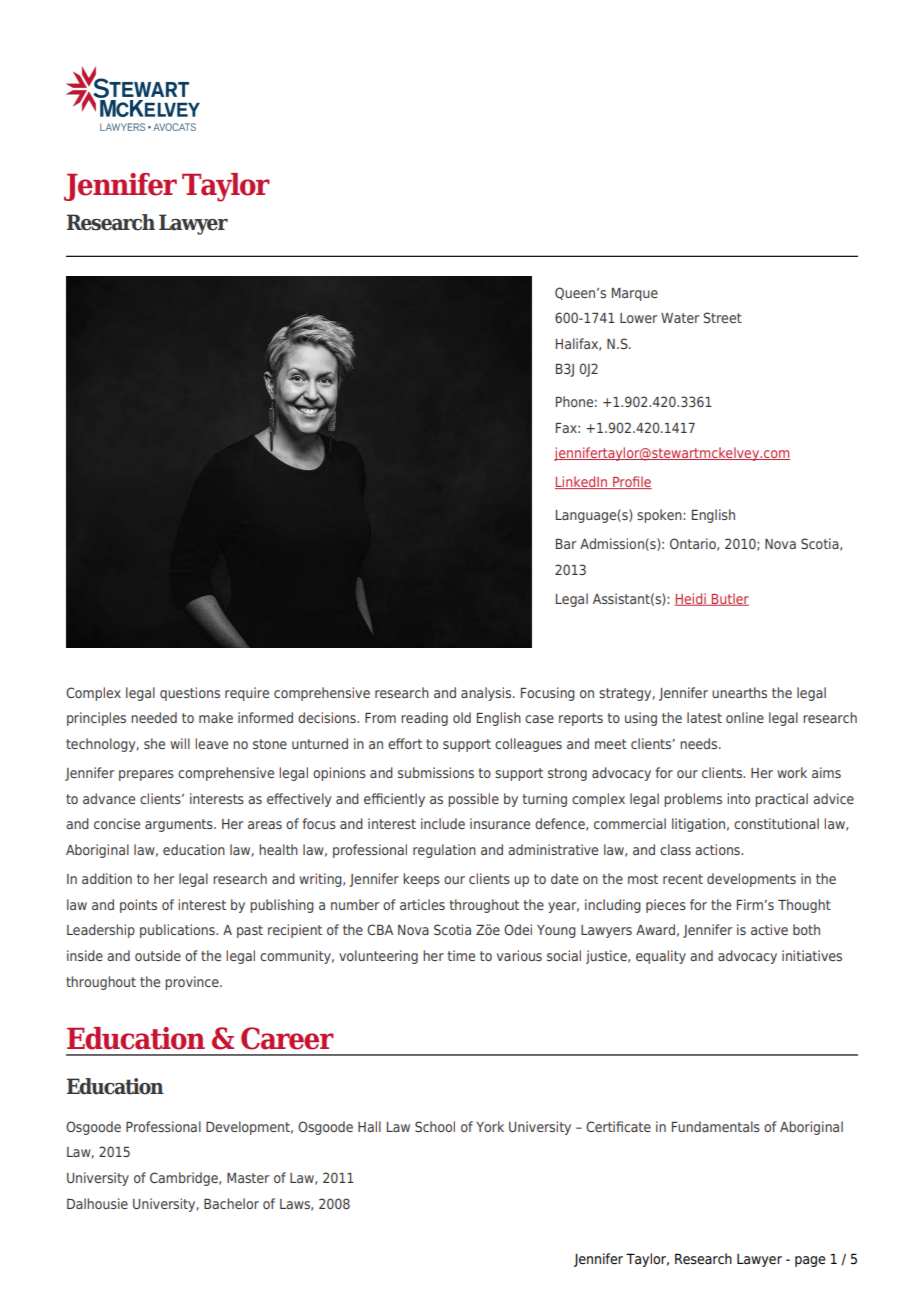 This screenshot has width=924, height=1308. Describe the element at coordinates (461, 955) in the screenshot. I see `time` at that location.
